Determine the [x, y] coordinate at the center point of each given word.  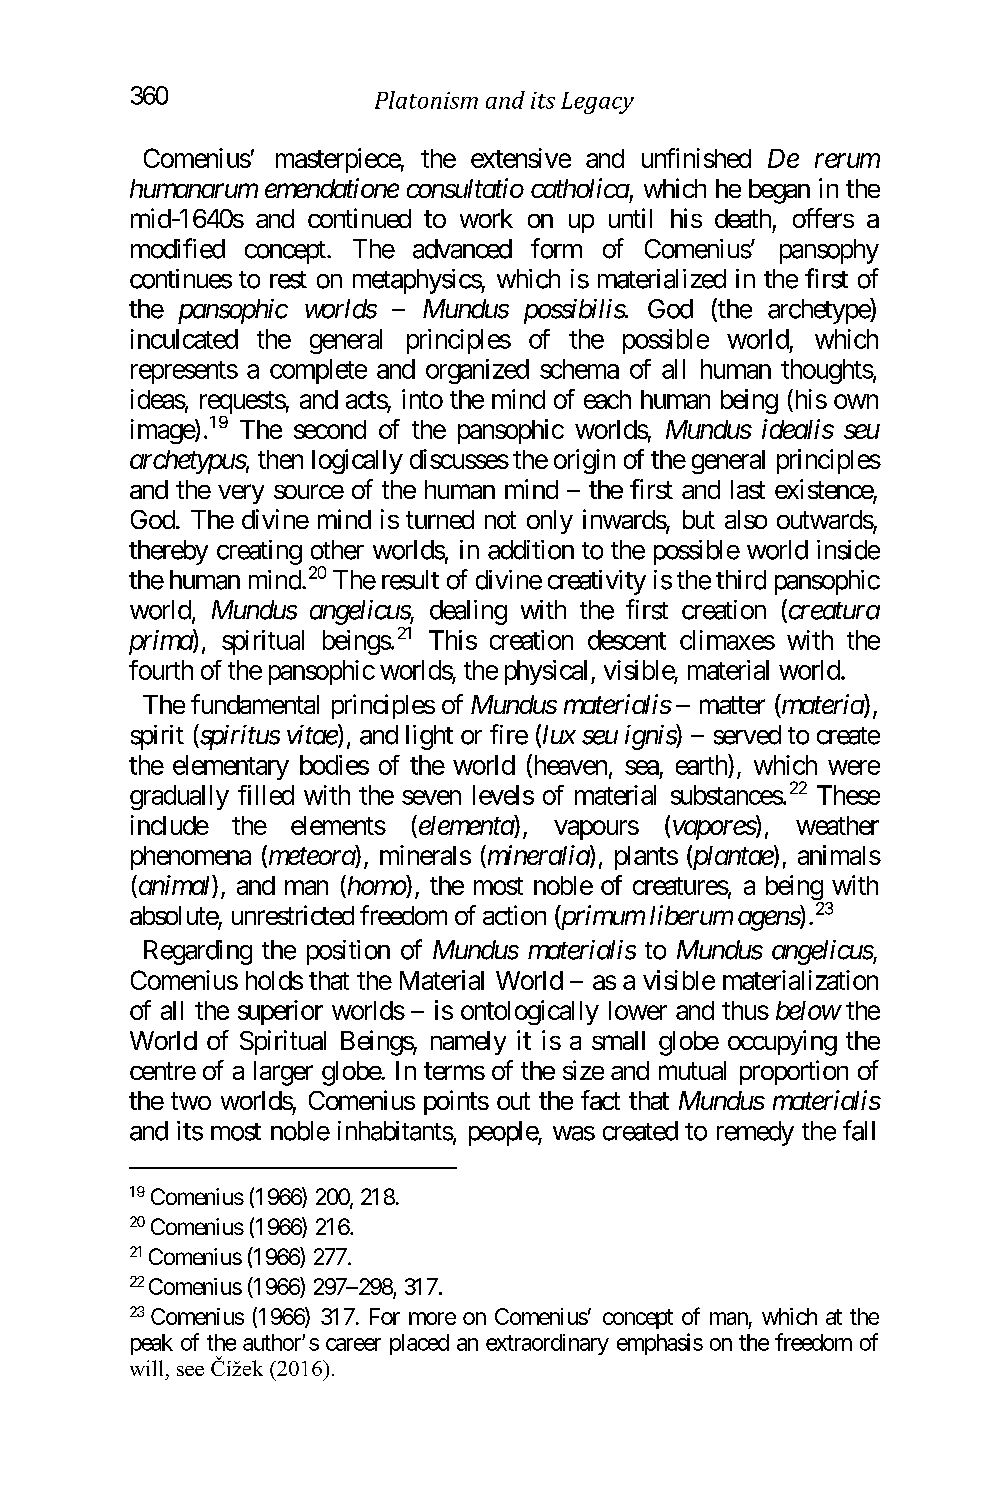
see [190, 1371]
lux [559, 734]
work [486, 218]
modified [178, 248]
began [779, 191]
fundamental [255, 704]
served [747, 735]
